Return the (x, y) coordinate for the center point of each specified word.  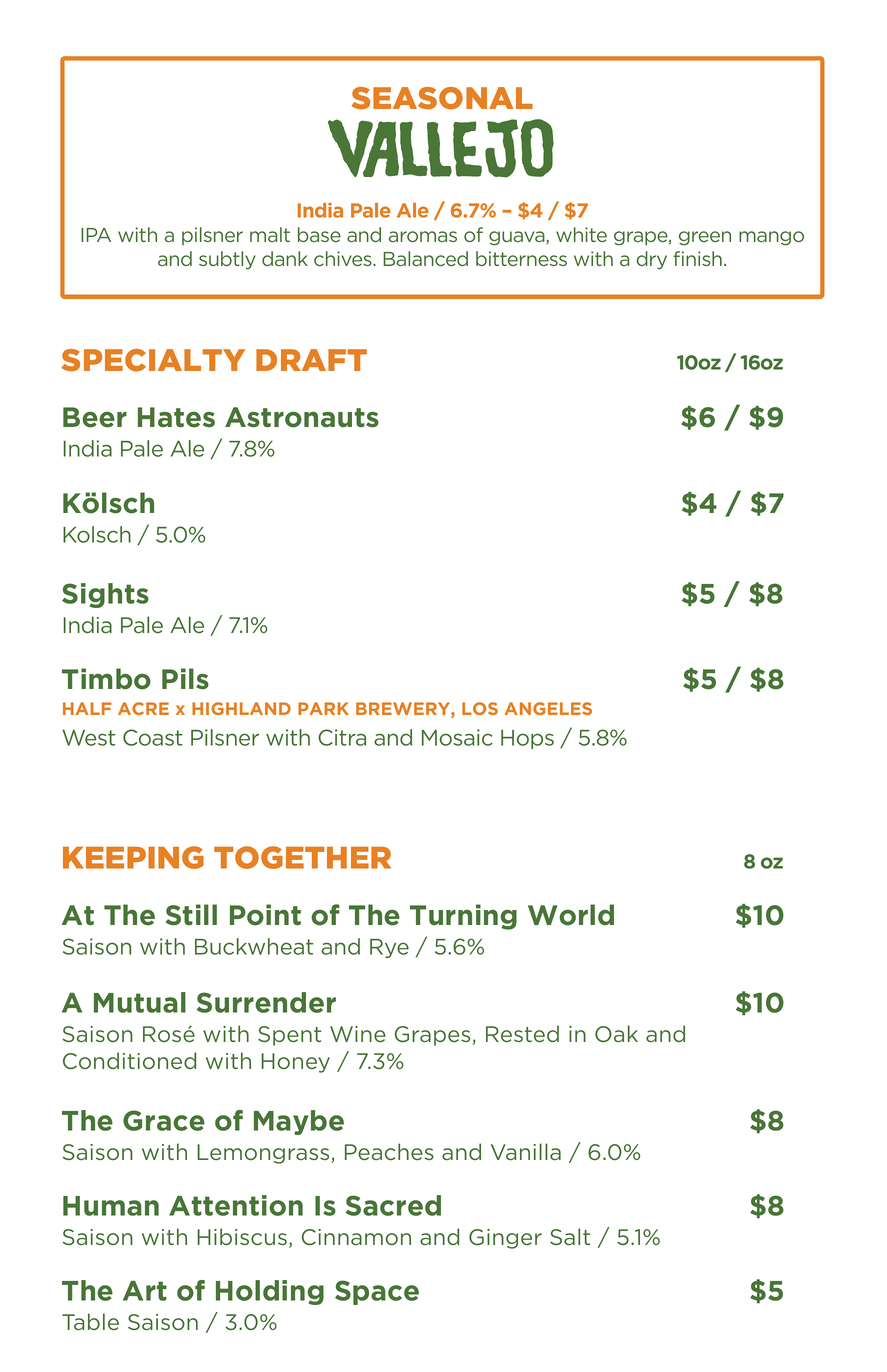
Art (145, 1291)
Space (377, 1292)
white (581, 234)
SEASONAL (442, 98)
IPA (96, 235)
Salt (570, 1236)
